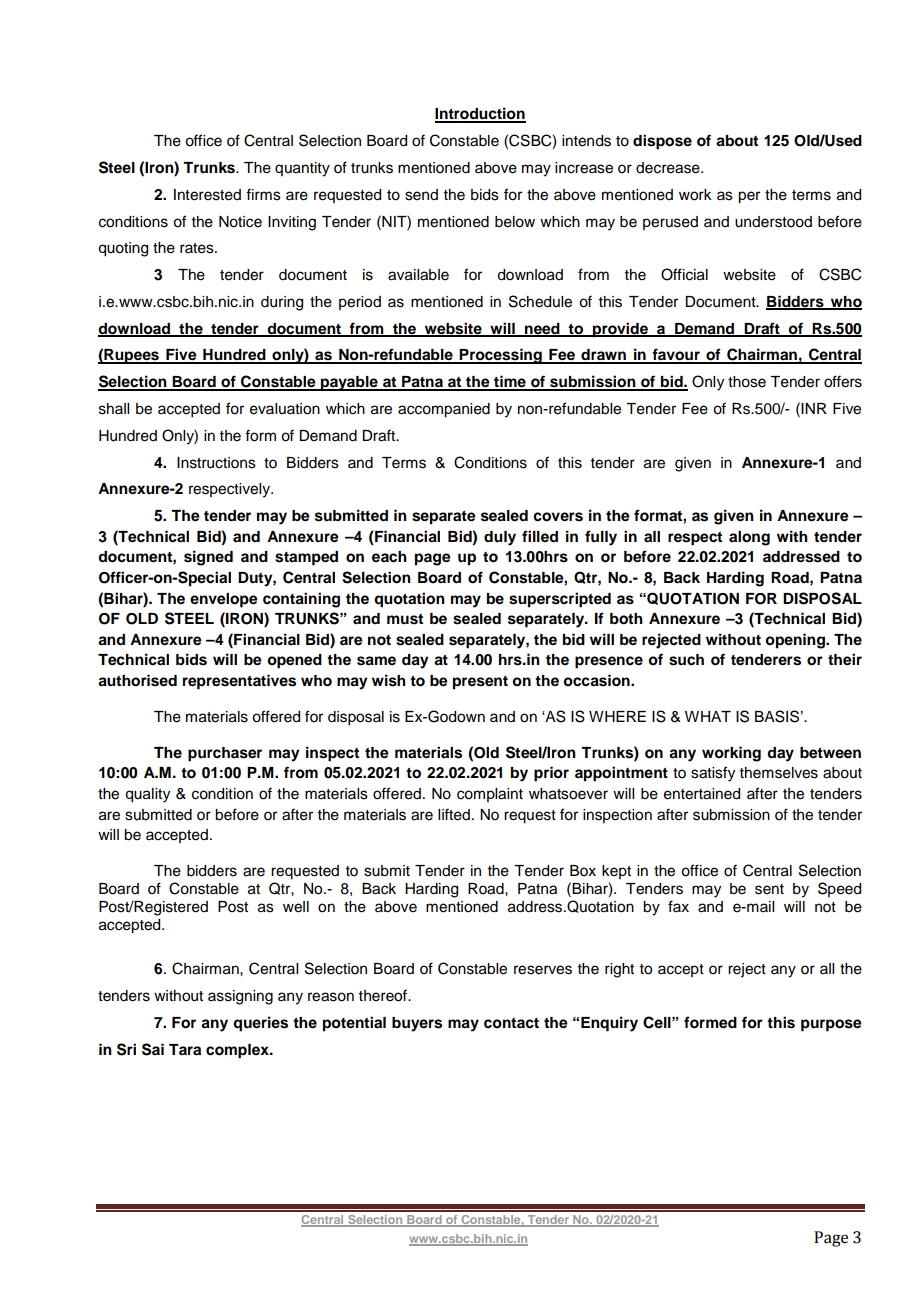  What do you see at coordinates (147, 795) in the screenshot?
I see `quality` at bounding box center [147, 795].
